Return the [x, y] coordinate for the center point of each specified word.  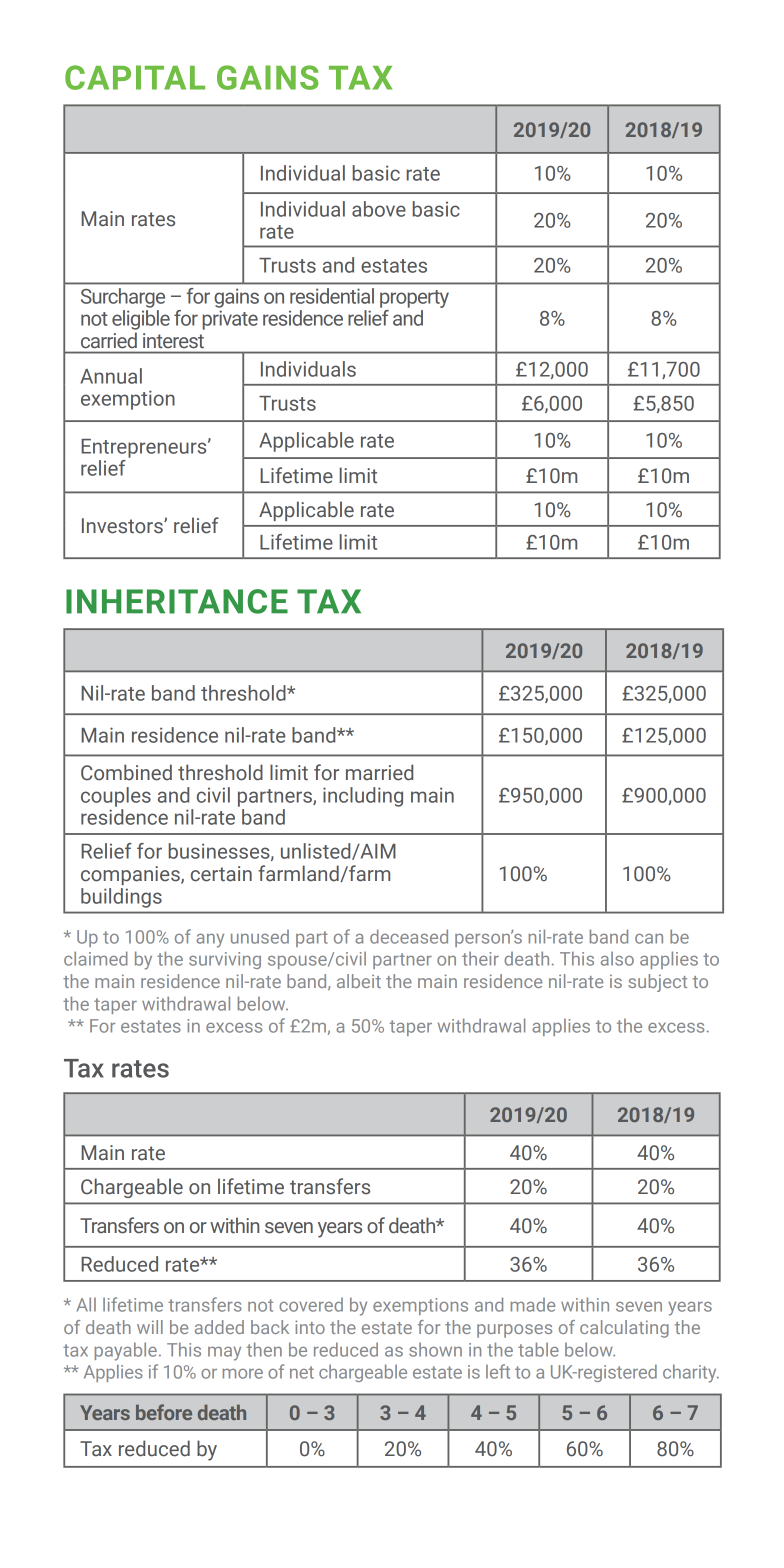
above [379, 209]
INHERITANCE [177, 601]
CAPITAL [135, 77]
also [617, 958]
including [363, 797]
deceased [409, 936]
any [210, 941]
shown [435, 1349]
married [379, 772]
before [164, 1412]
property [414, 299]
